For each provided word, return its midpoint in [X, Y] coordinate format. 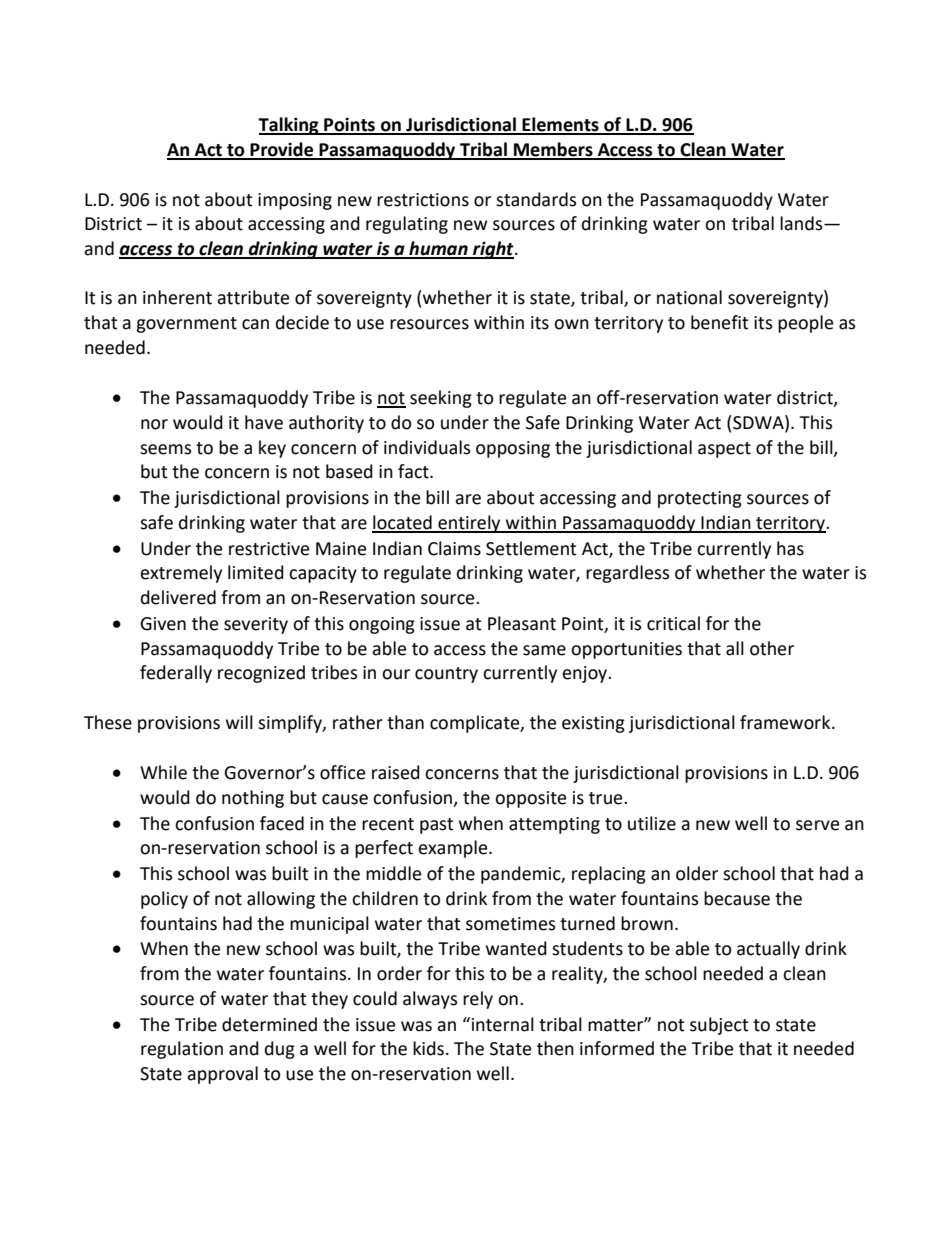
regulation [182, 1050]
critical [673, 623]
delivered [178, 597]
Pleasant [522, 623]
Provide [282, 150]
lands [802, 223]
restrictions [423, 200]
